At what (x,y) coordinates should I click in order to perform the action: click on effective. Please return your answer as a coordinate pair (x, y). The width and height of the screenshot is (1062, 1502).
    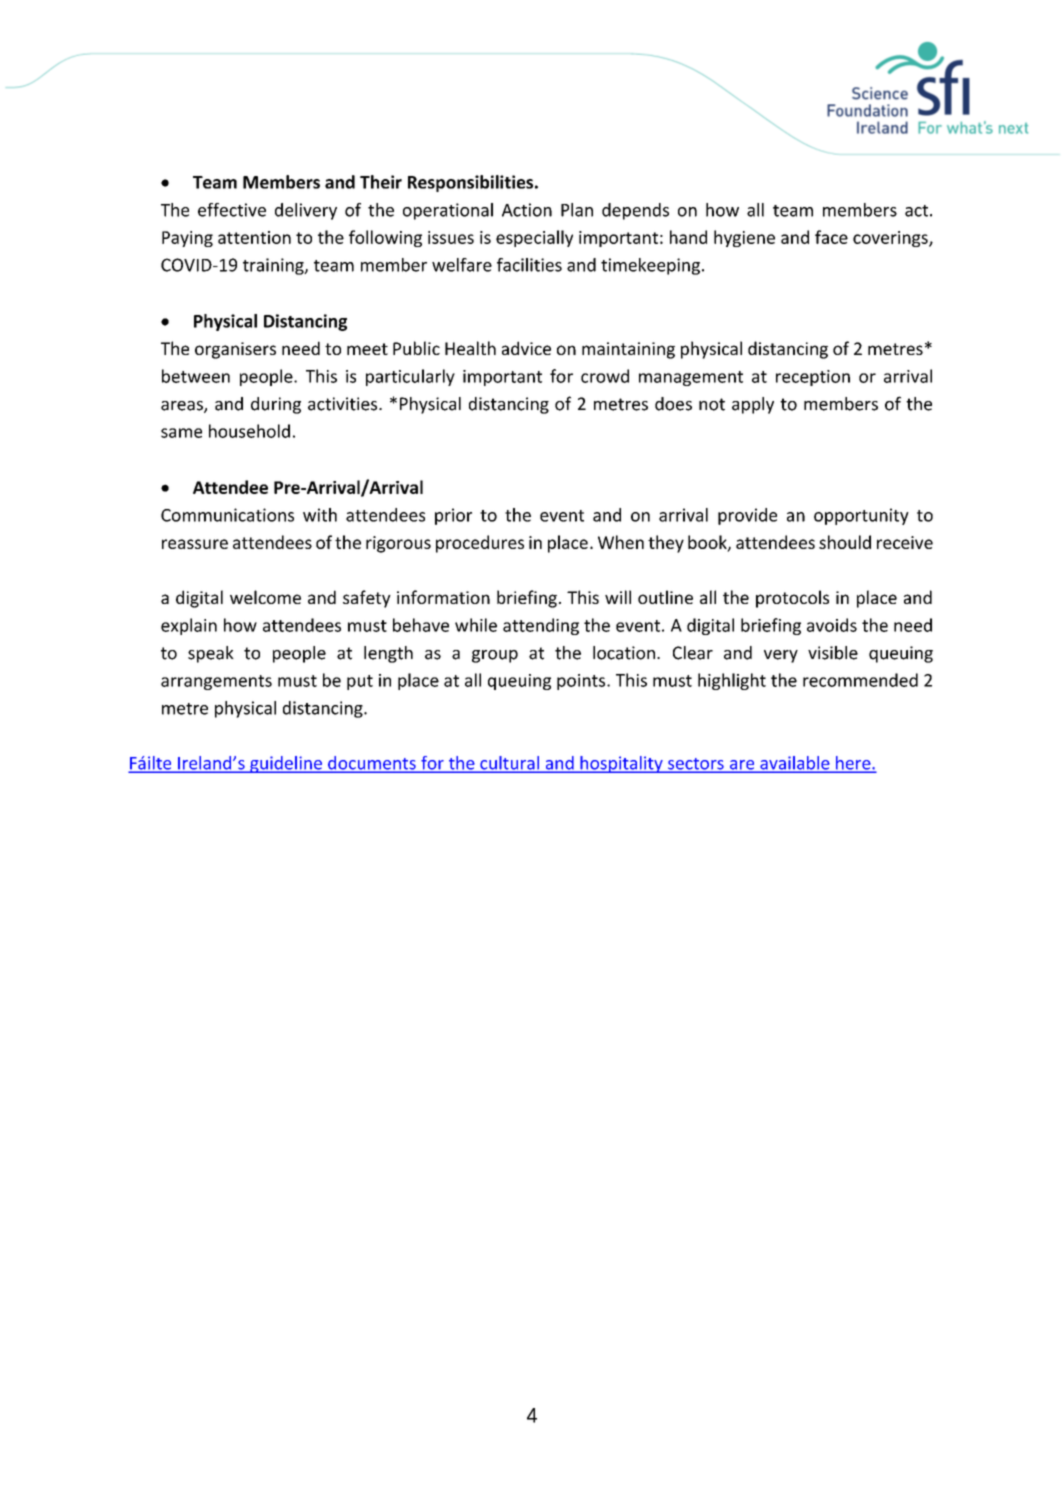
    Looking at the image, I should click on (232, 210).
